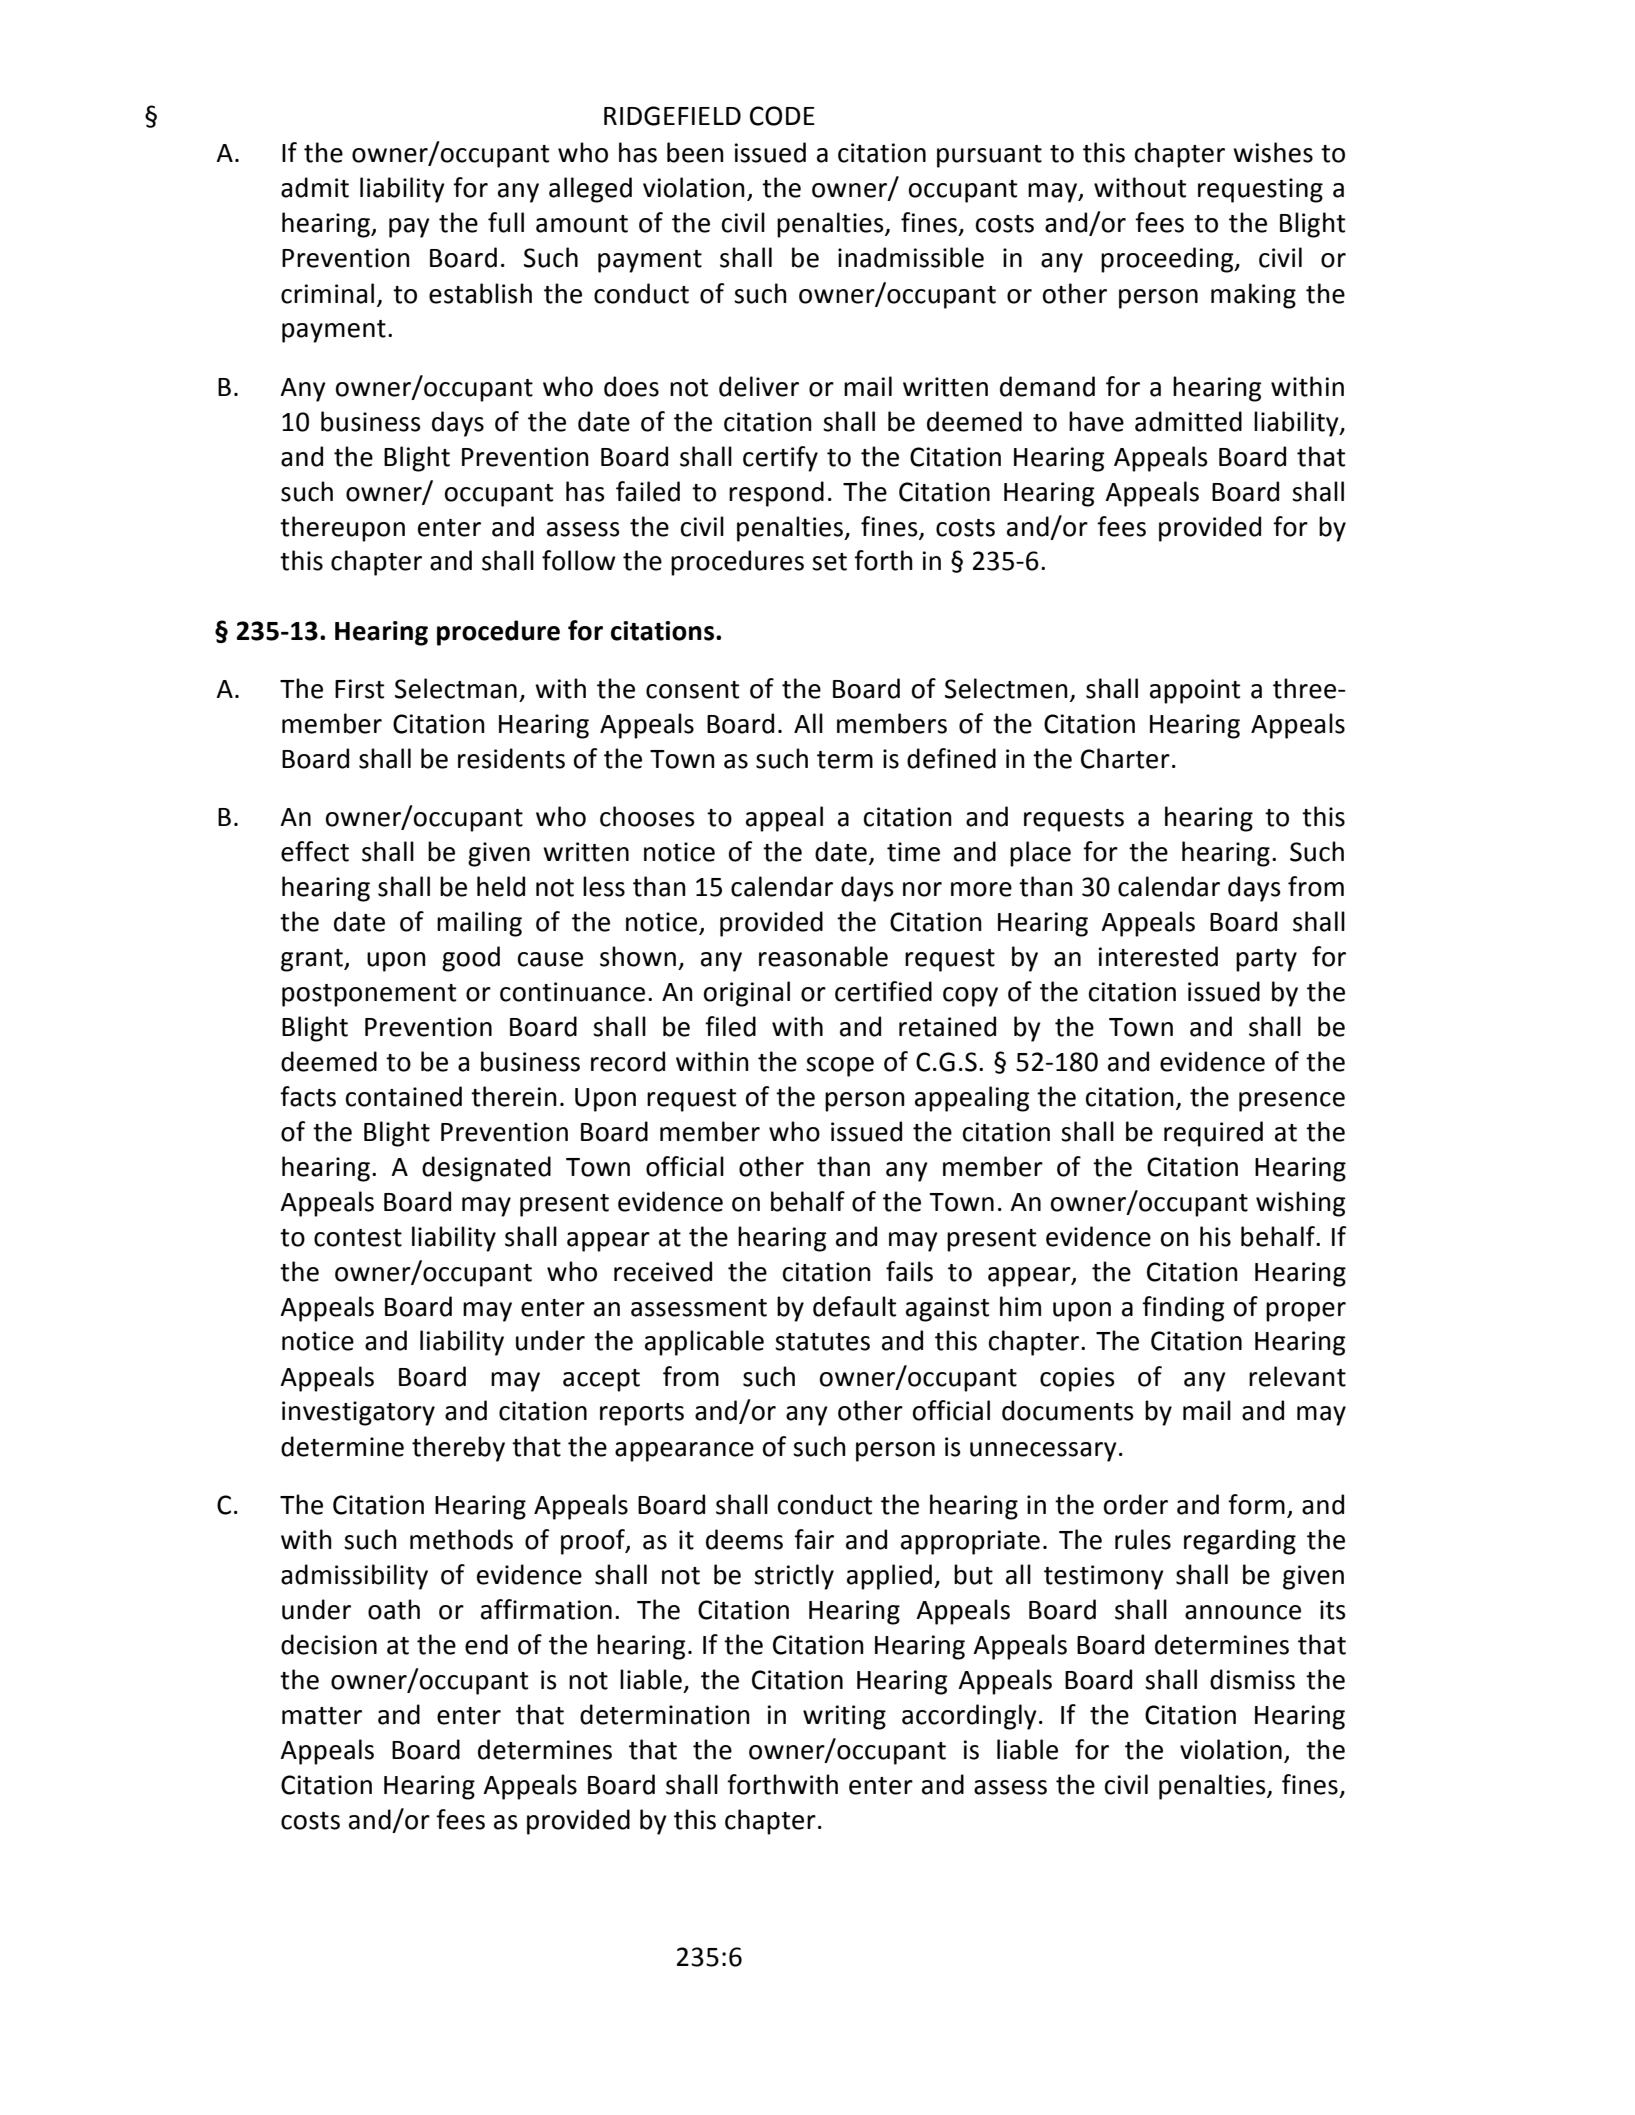  What do you see at coordinates (506, 222) in the screenshot?
I see `full` at bounding box center [506, 222].
